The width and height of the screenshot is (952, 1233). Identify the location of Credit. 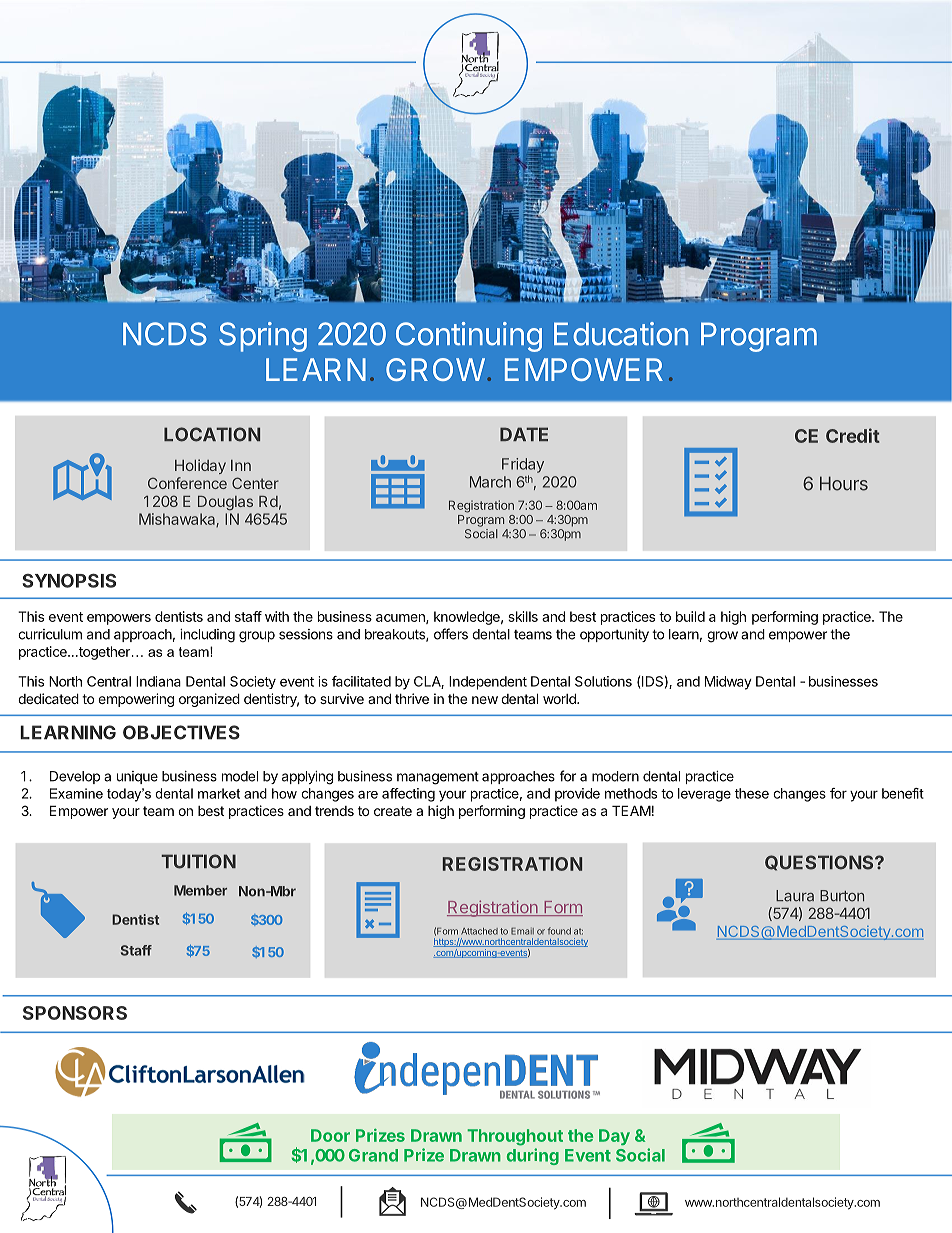
(853, 435).
